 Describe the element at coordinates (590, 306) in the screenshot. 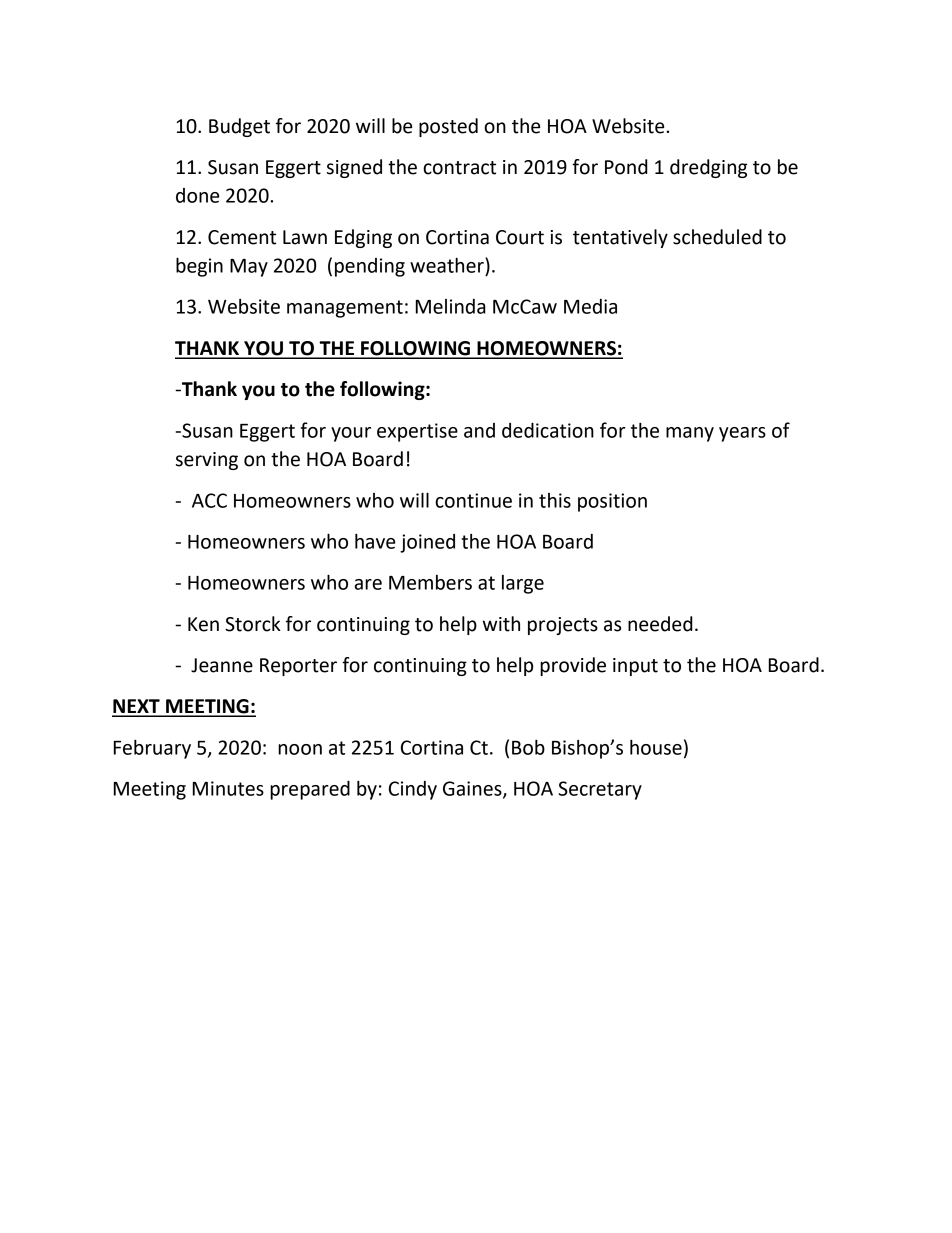

I see `Media` at that location.
